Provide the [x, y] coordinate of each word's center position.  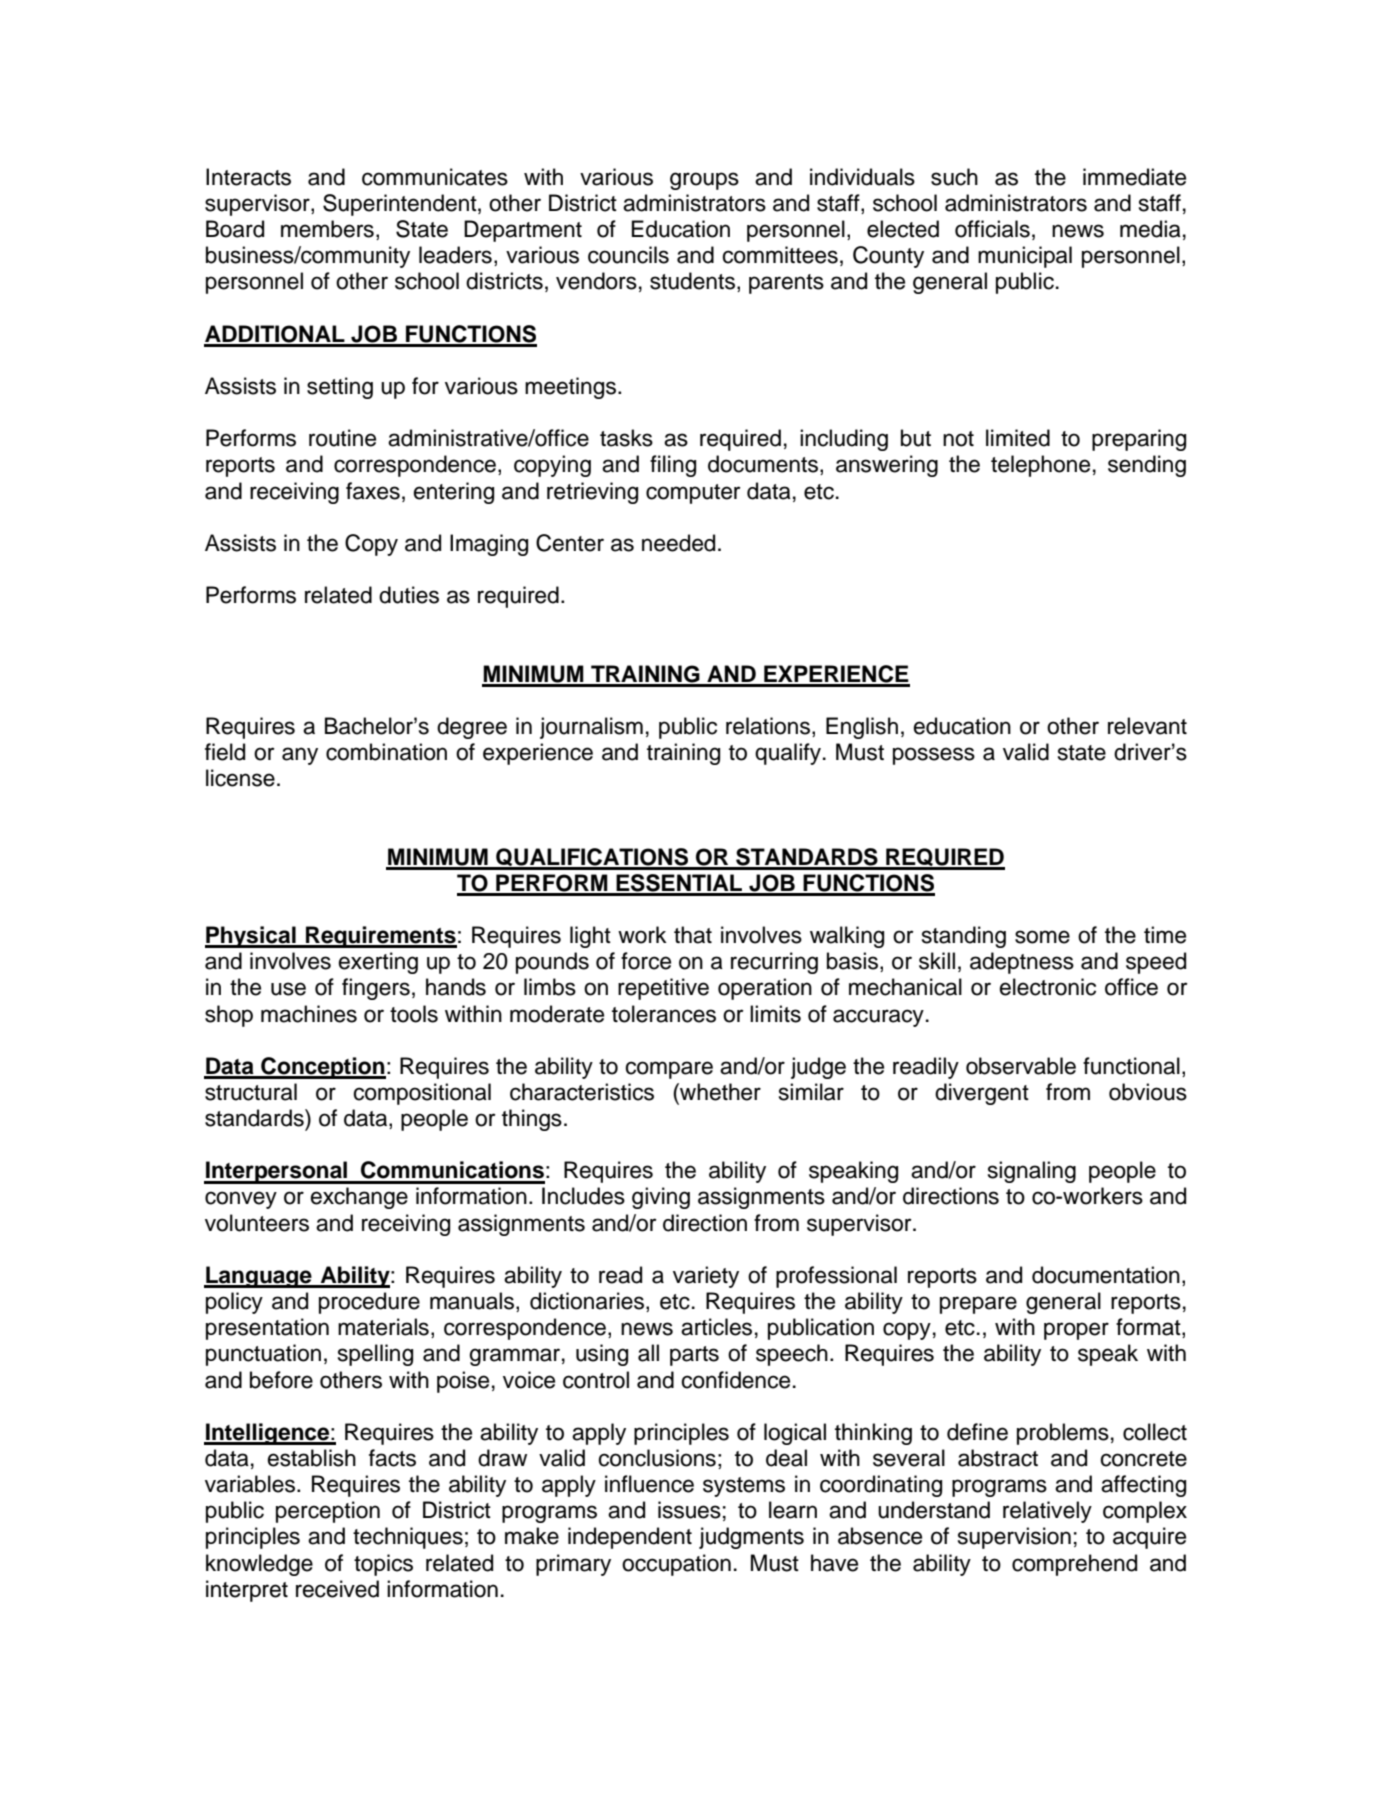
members [327, 229]
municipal [1025, 257]
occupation [676, 1565]
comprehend [1074, 1565]
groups [704, 181]
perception [328, 1512]
